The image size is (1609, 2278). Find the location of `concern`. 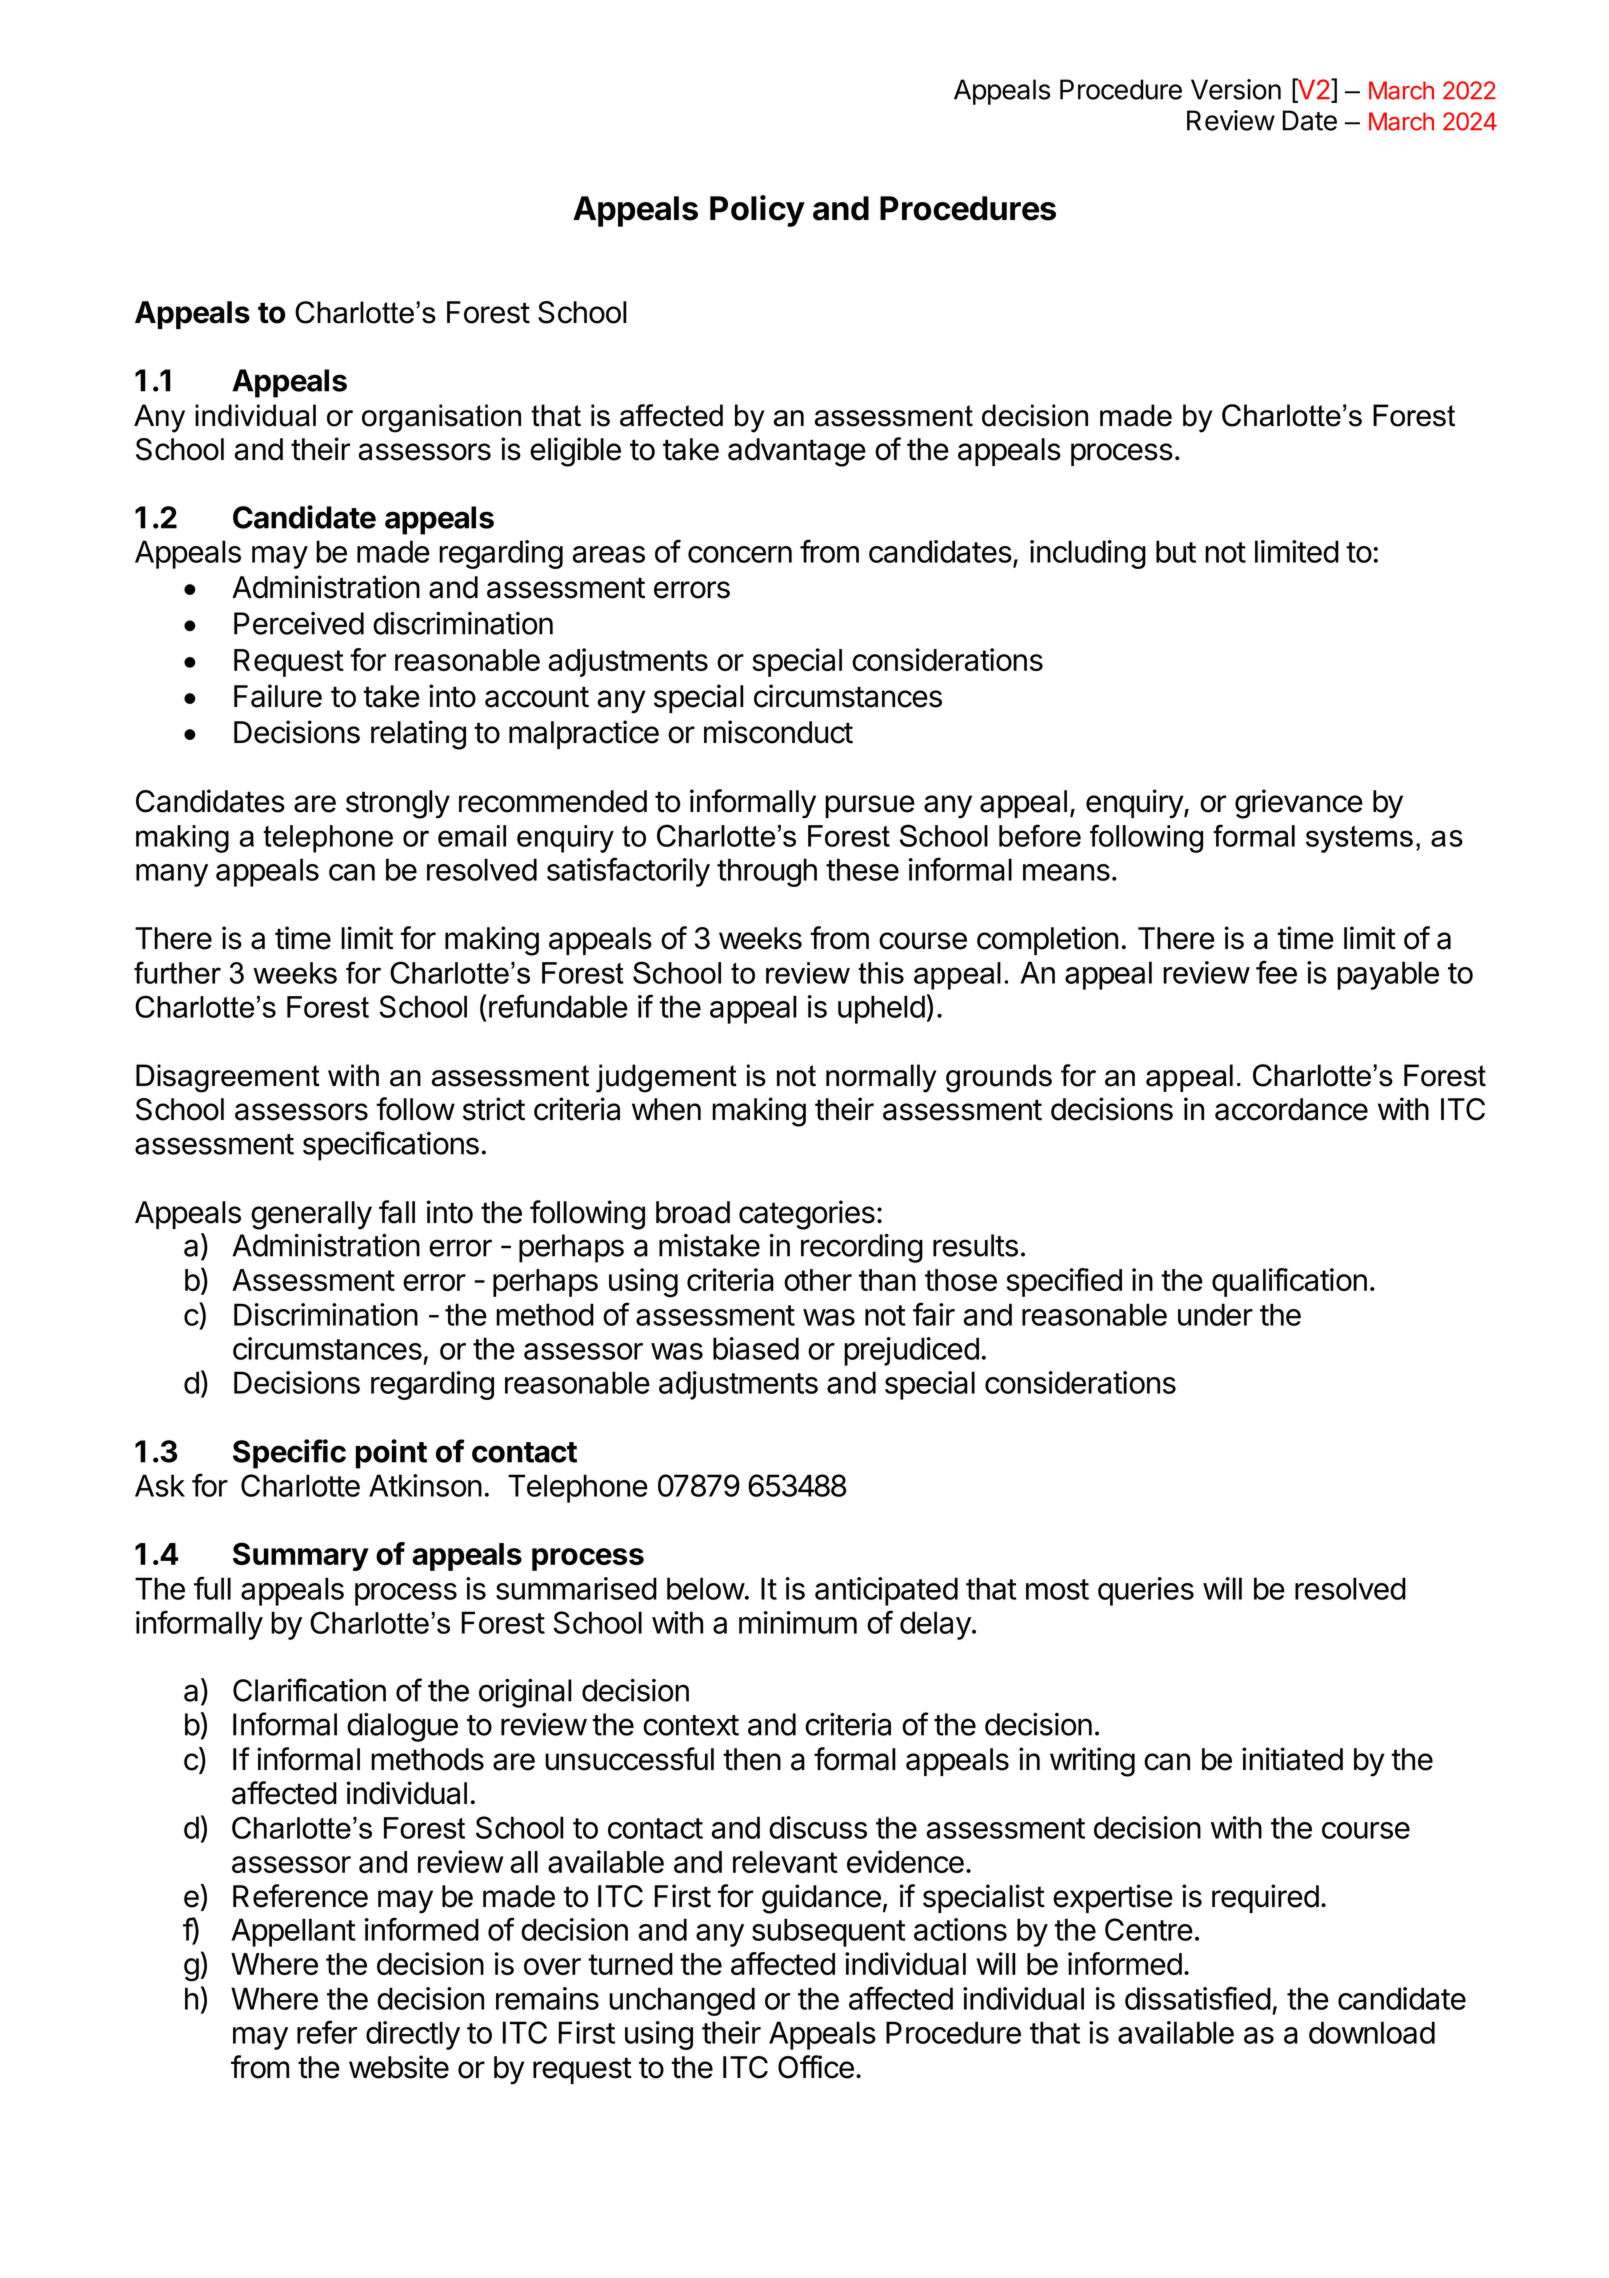

concern is located at coordinates (740, 554).
